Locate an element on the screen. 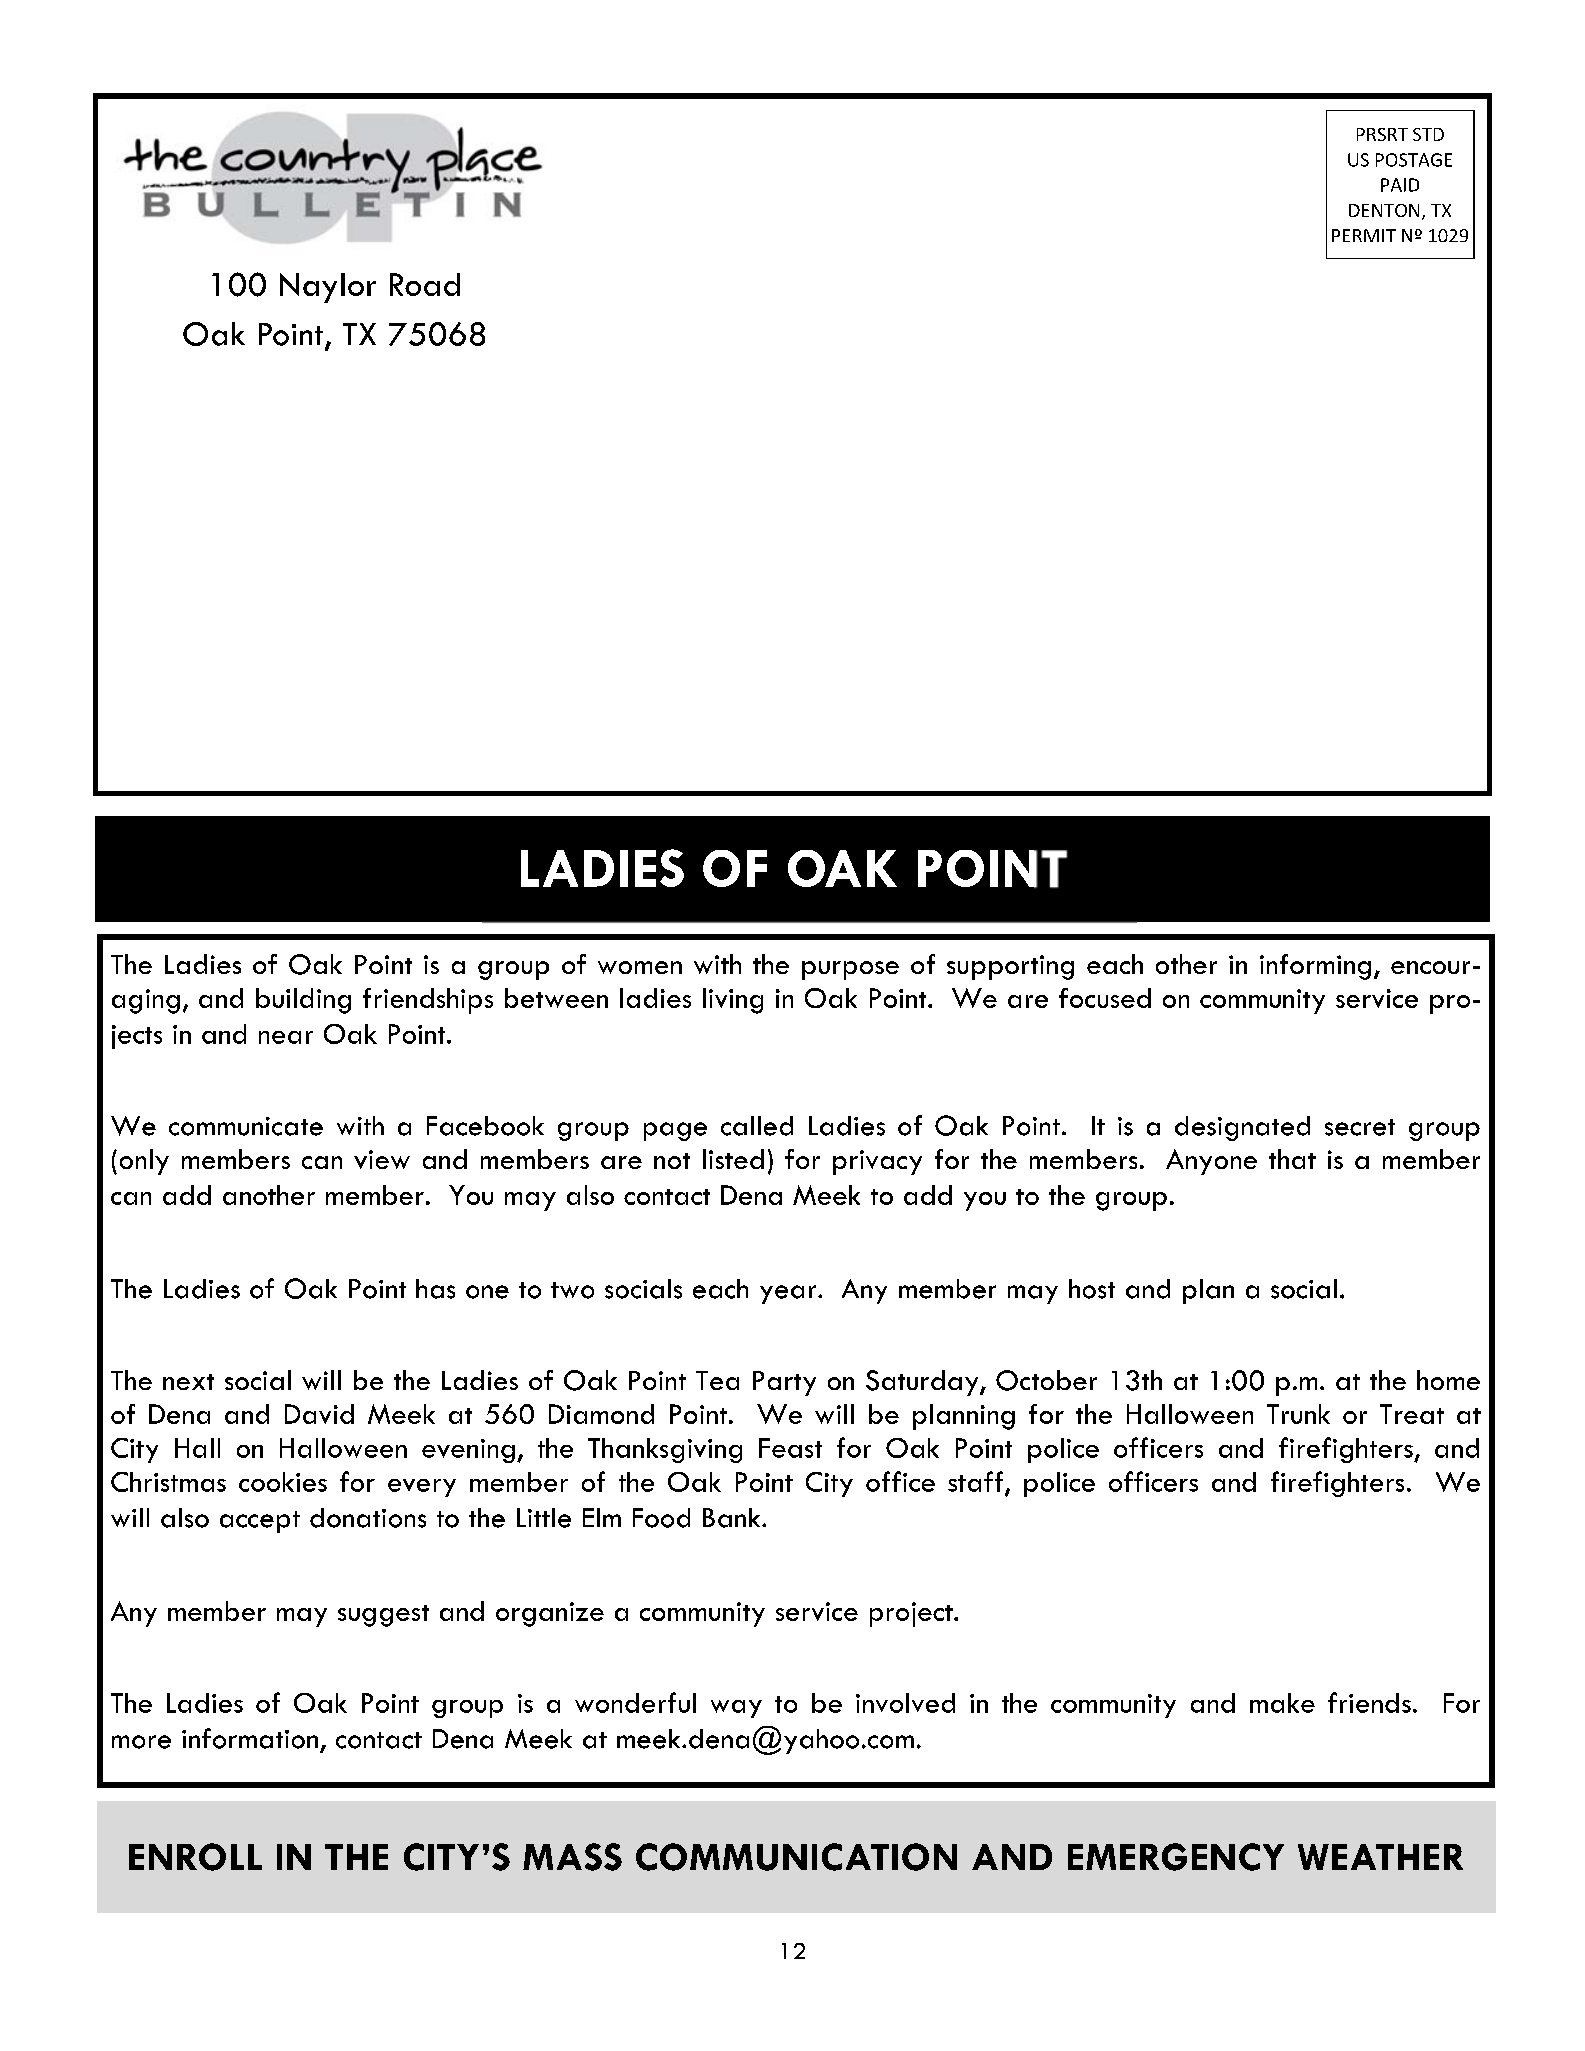 This screenshot has height=2051, width=1585. PERMIT is located at coordinates (1364, 235).
